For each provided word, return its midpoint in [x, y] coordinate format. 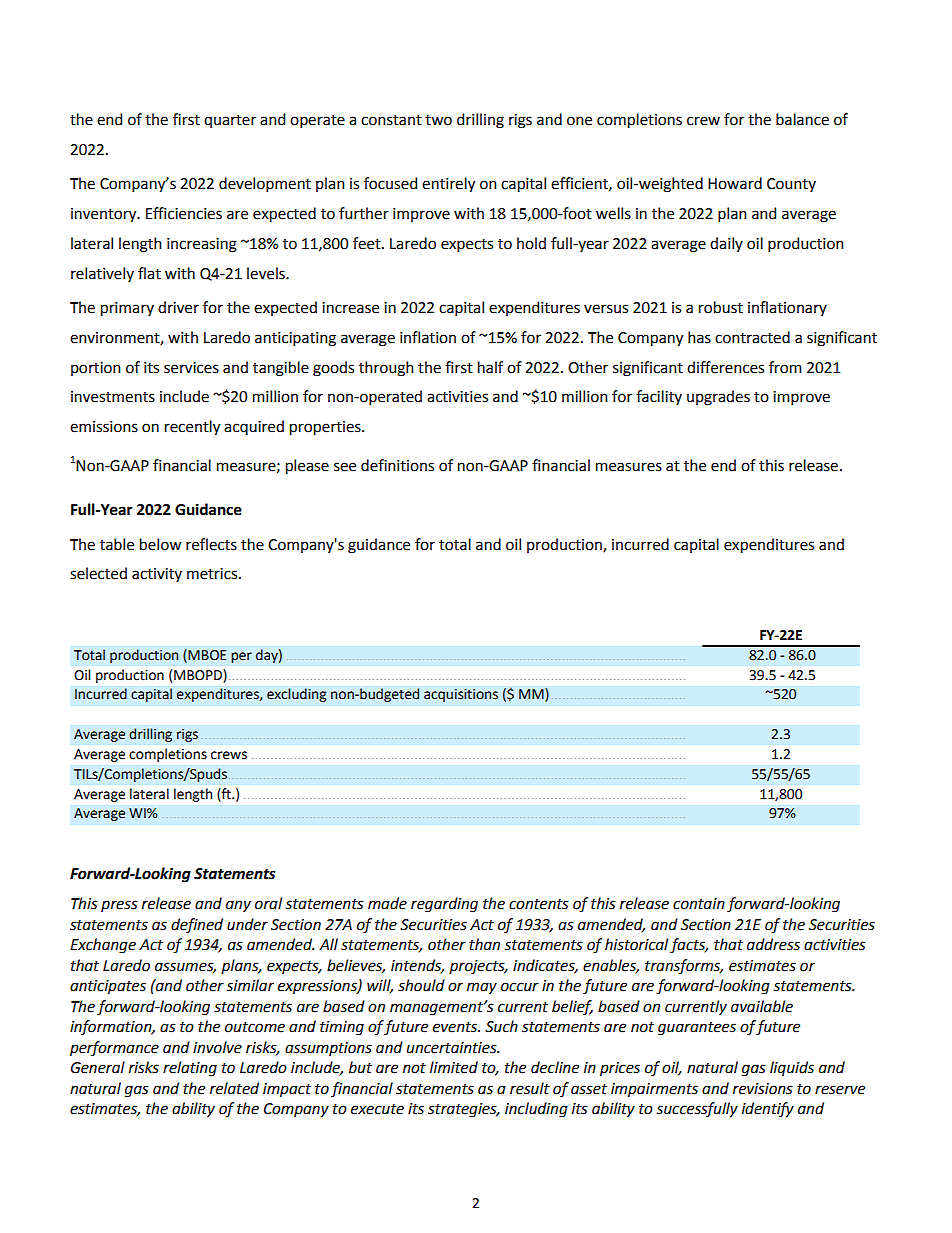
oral [268, 903]
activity [157, 575]
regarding [444, 905]
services [191, 368]
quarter [230, 121]
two [438, 120]
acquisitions [461, 695]
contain [699, 904]
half [490, 367]
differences [725, 367]
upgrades [718, 398]
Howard [735, 183]
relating [190, 1069]
